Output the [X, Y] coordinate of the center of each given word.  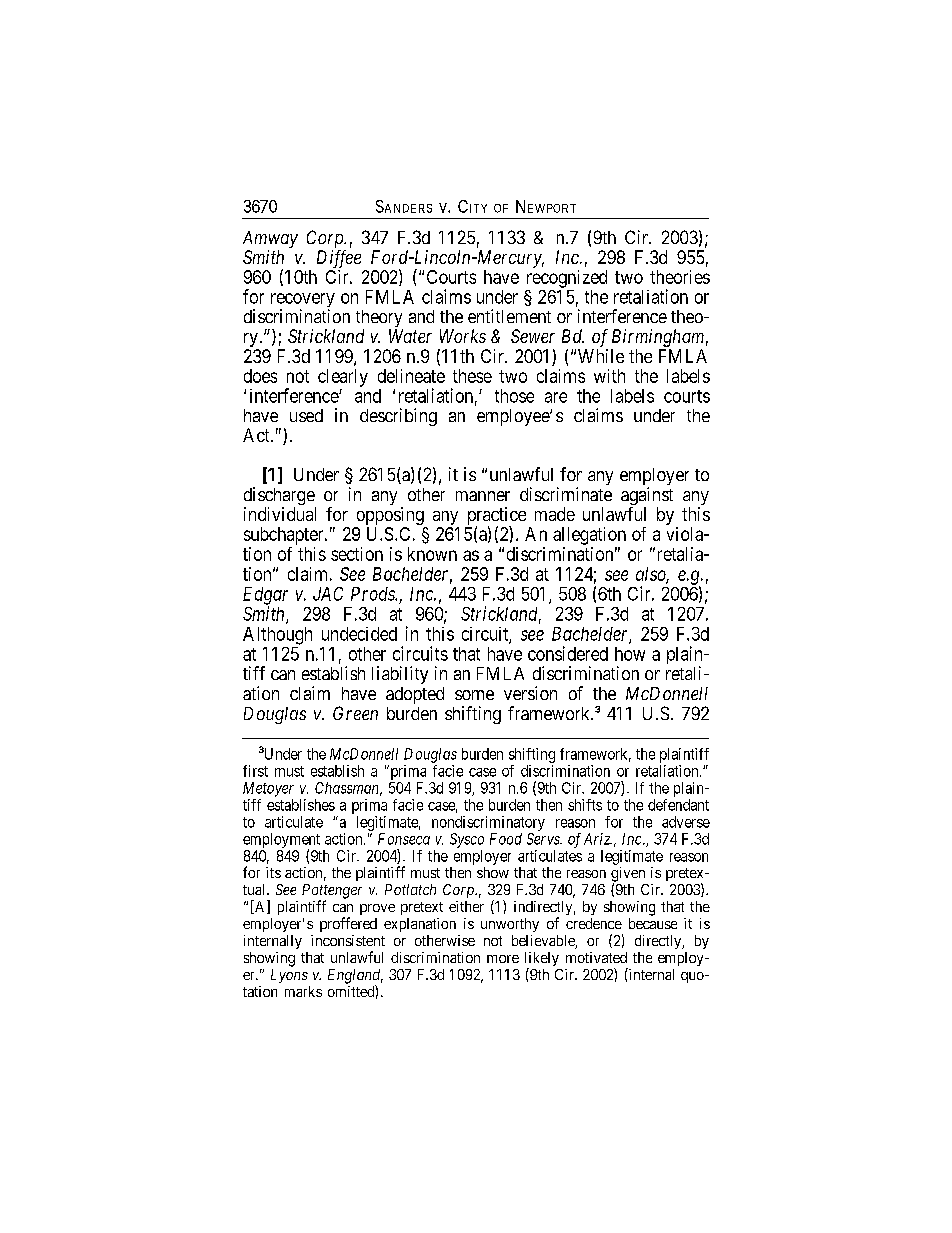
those [514, 396]
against [647, 497]
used [306, 415]
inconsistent [348, 940]
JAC [328, 594]
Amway [270, 241]
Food [506, 839]
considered [568, 653]
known [432, 554]
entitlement [509, 316]
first [255, 771]
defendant [678, 805]
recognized [567, 279]
